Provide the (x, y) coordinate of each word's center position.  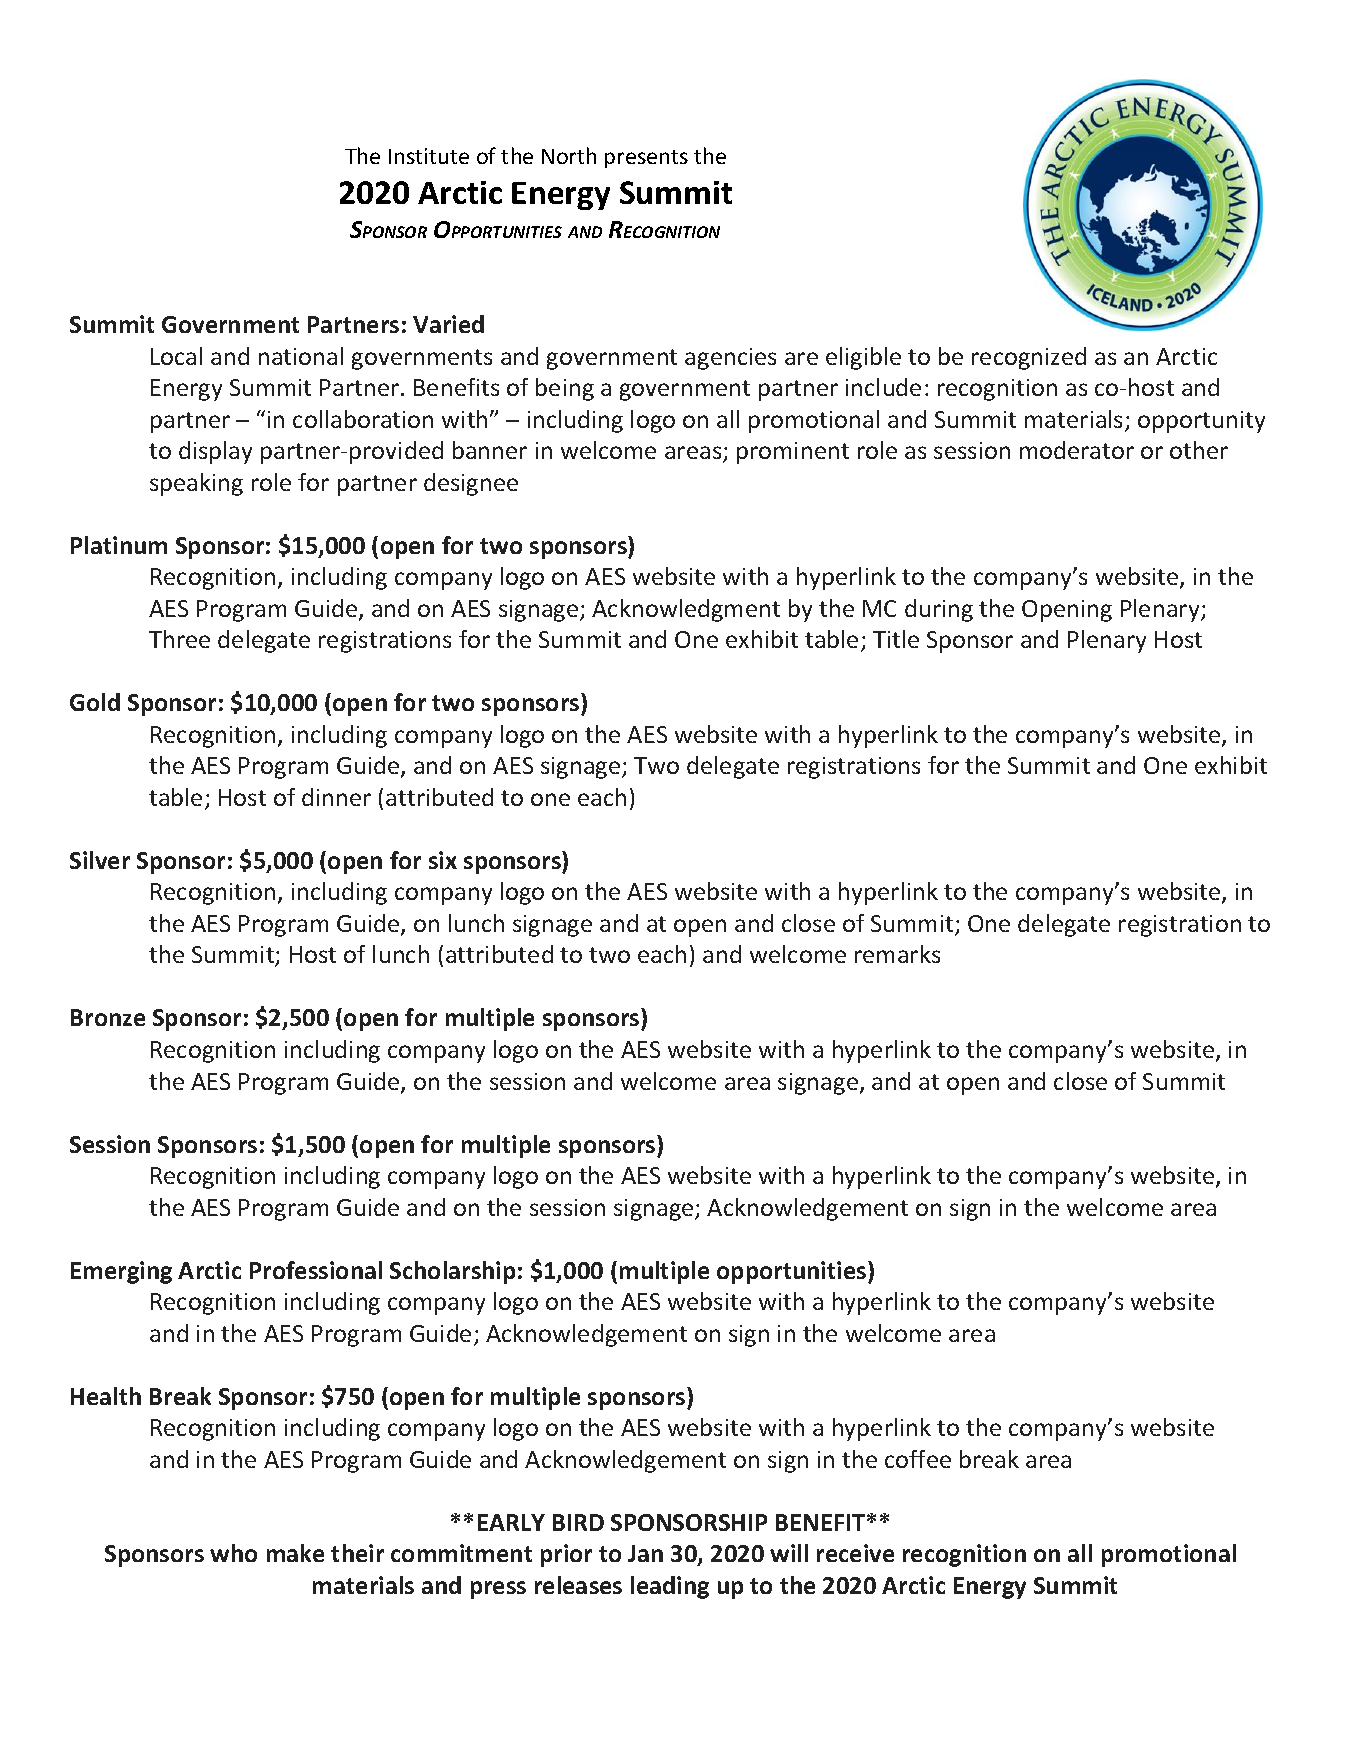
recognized (1029, 358)
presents (646, 159)
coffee (918, 1459)
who (233, 1553)
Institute (429, 156)
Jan (645, 1553)
